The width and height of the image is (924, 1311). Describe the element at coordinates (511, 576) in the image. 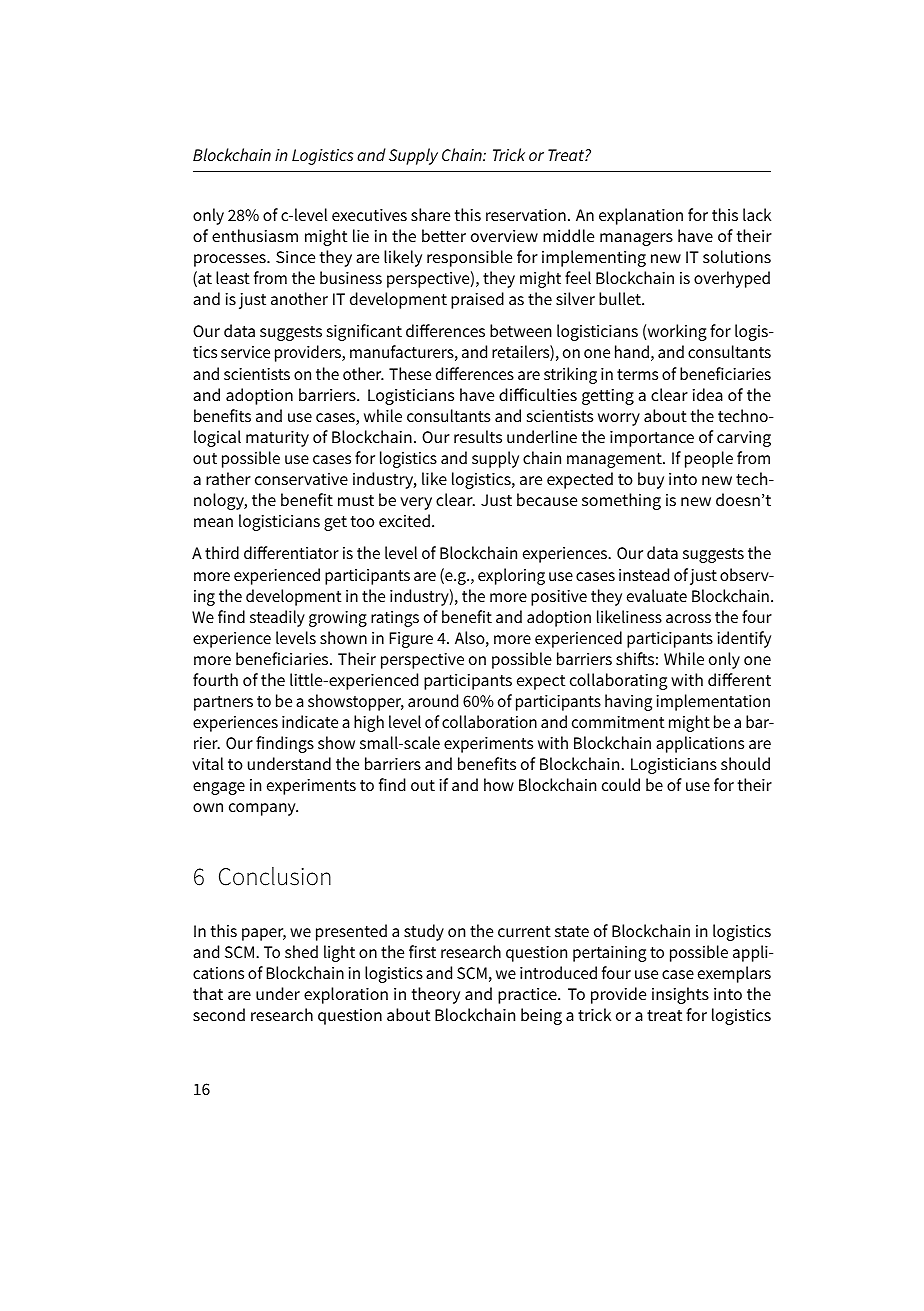

I see `exploring` at that location.
